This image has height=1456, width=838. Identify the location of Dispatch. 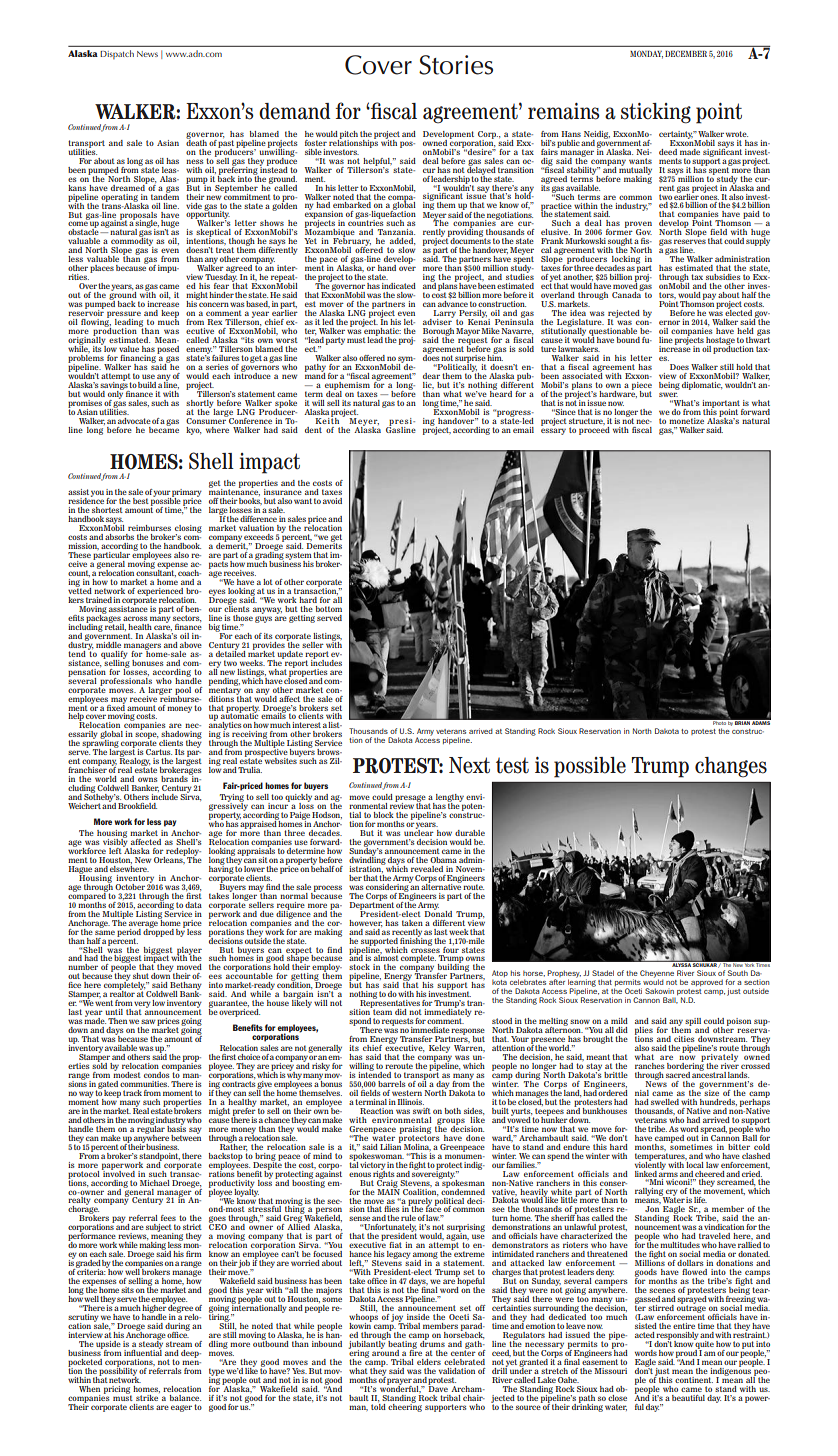
(117, 54).
